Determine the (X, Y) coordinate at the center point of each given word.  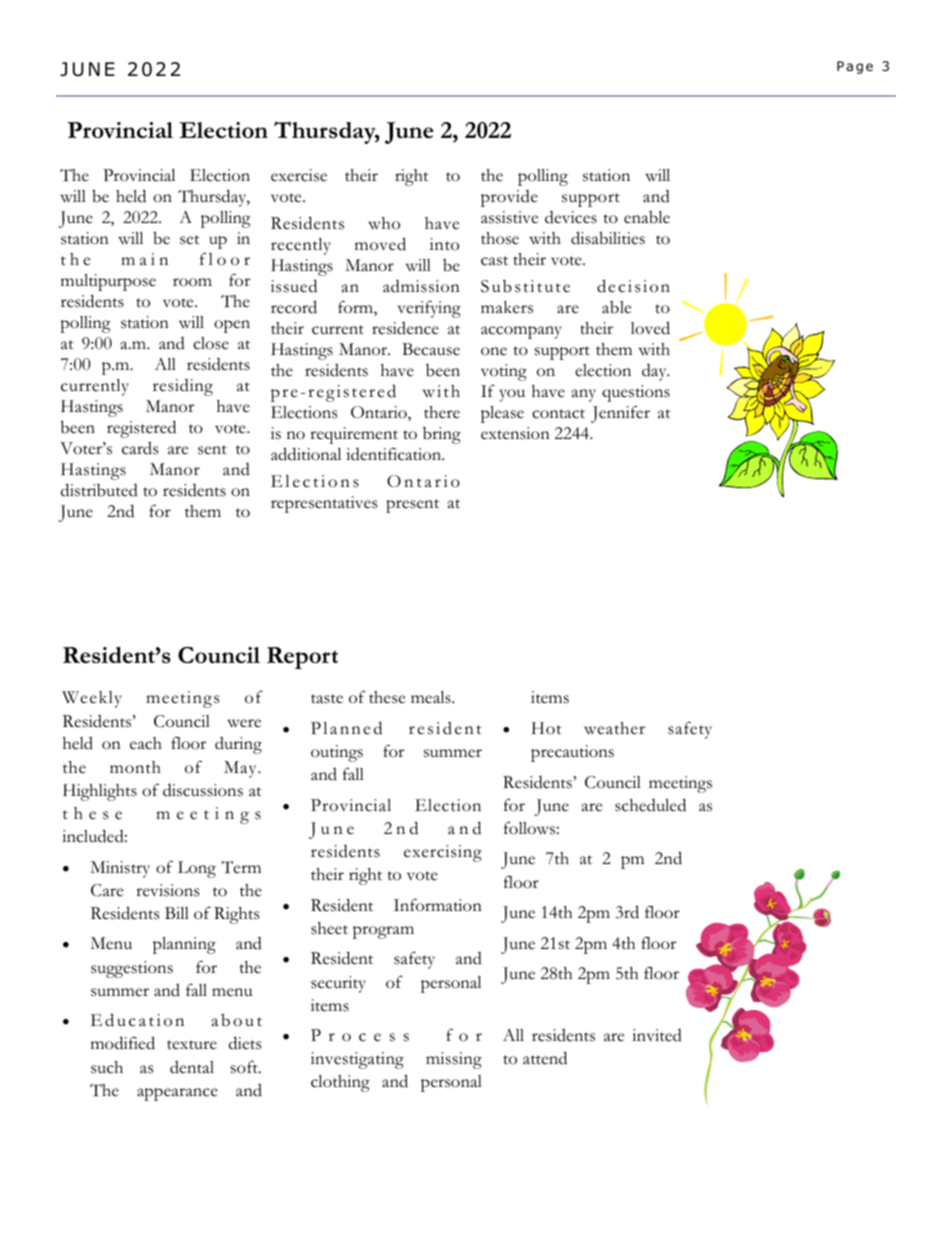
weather (614, 728)
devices (571, 217)
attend (545, 1058)
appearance (177, 1094)
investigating (357, 1060)
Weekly (92, 699)
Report (302, 658)
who (384, 223)
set (190, 240)
